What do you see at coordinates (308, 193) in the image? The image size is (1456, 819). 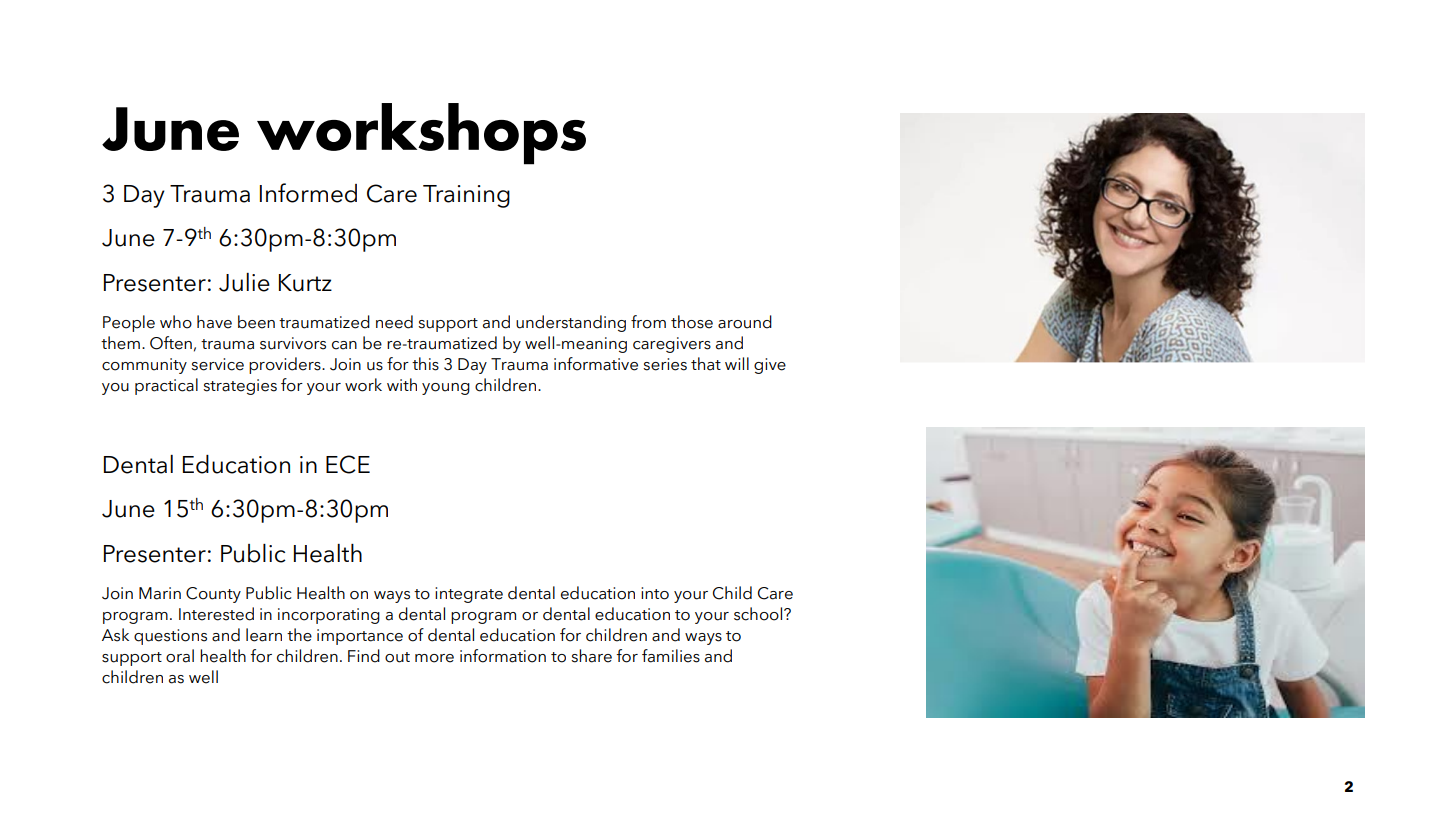 I see `Informed` at bounding box center [308, 193].
